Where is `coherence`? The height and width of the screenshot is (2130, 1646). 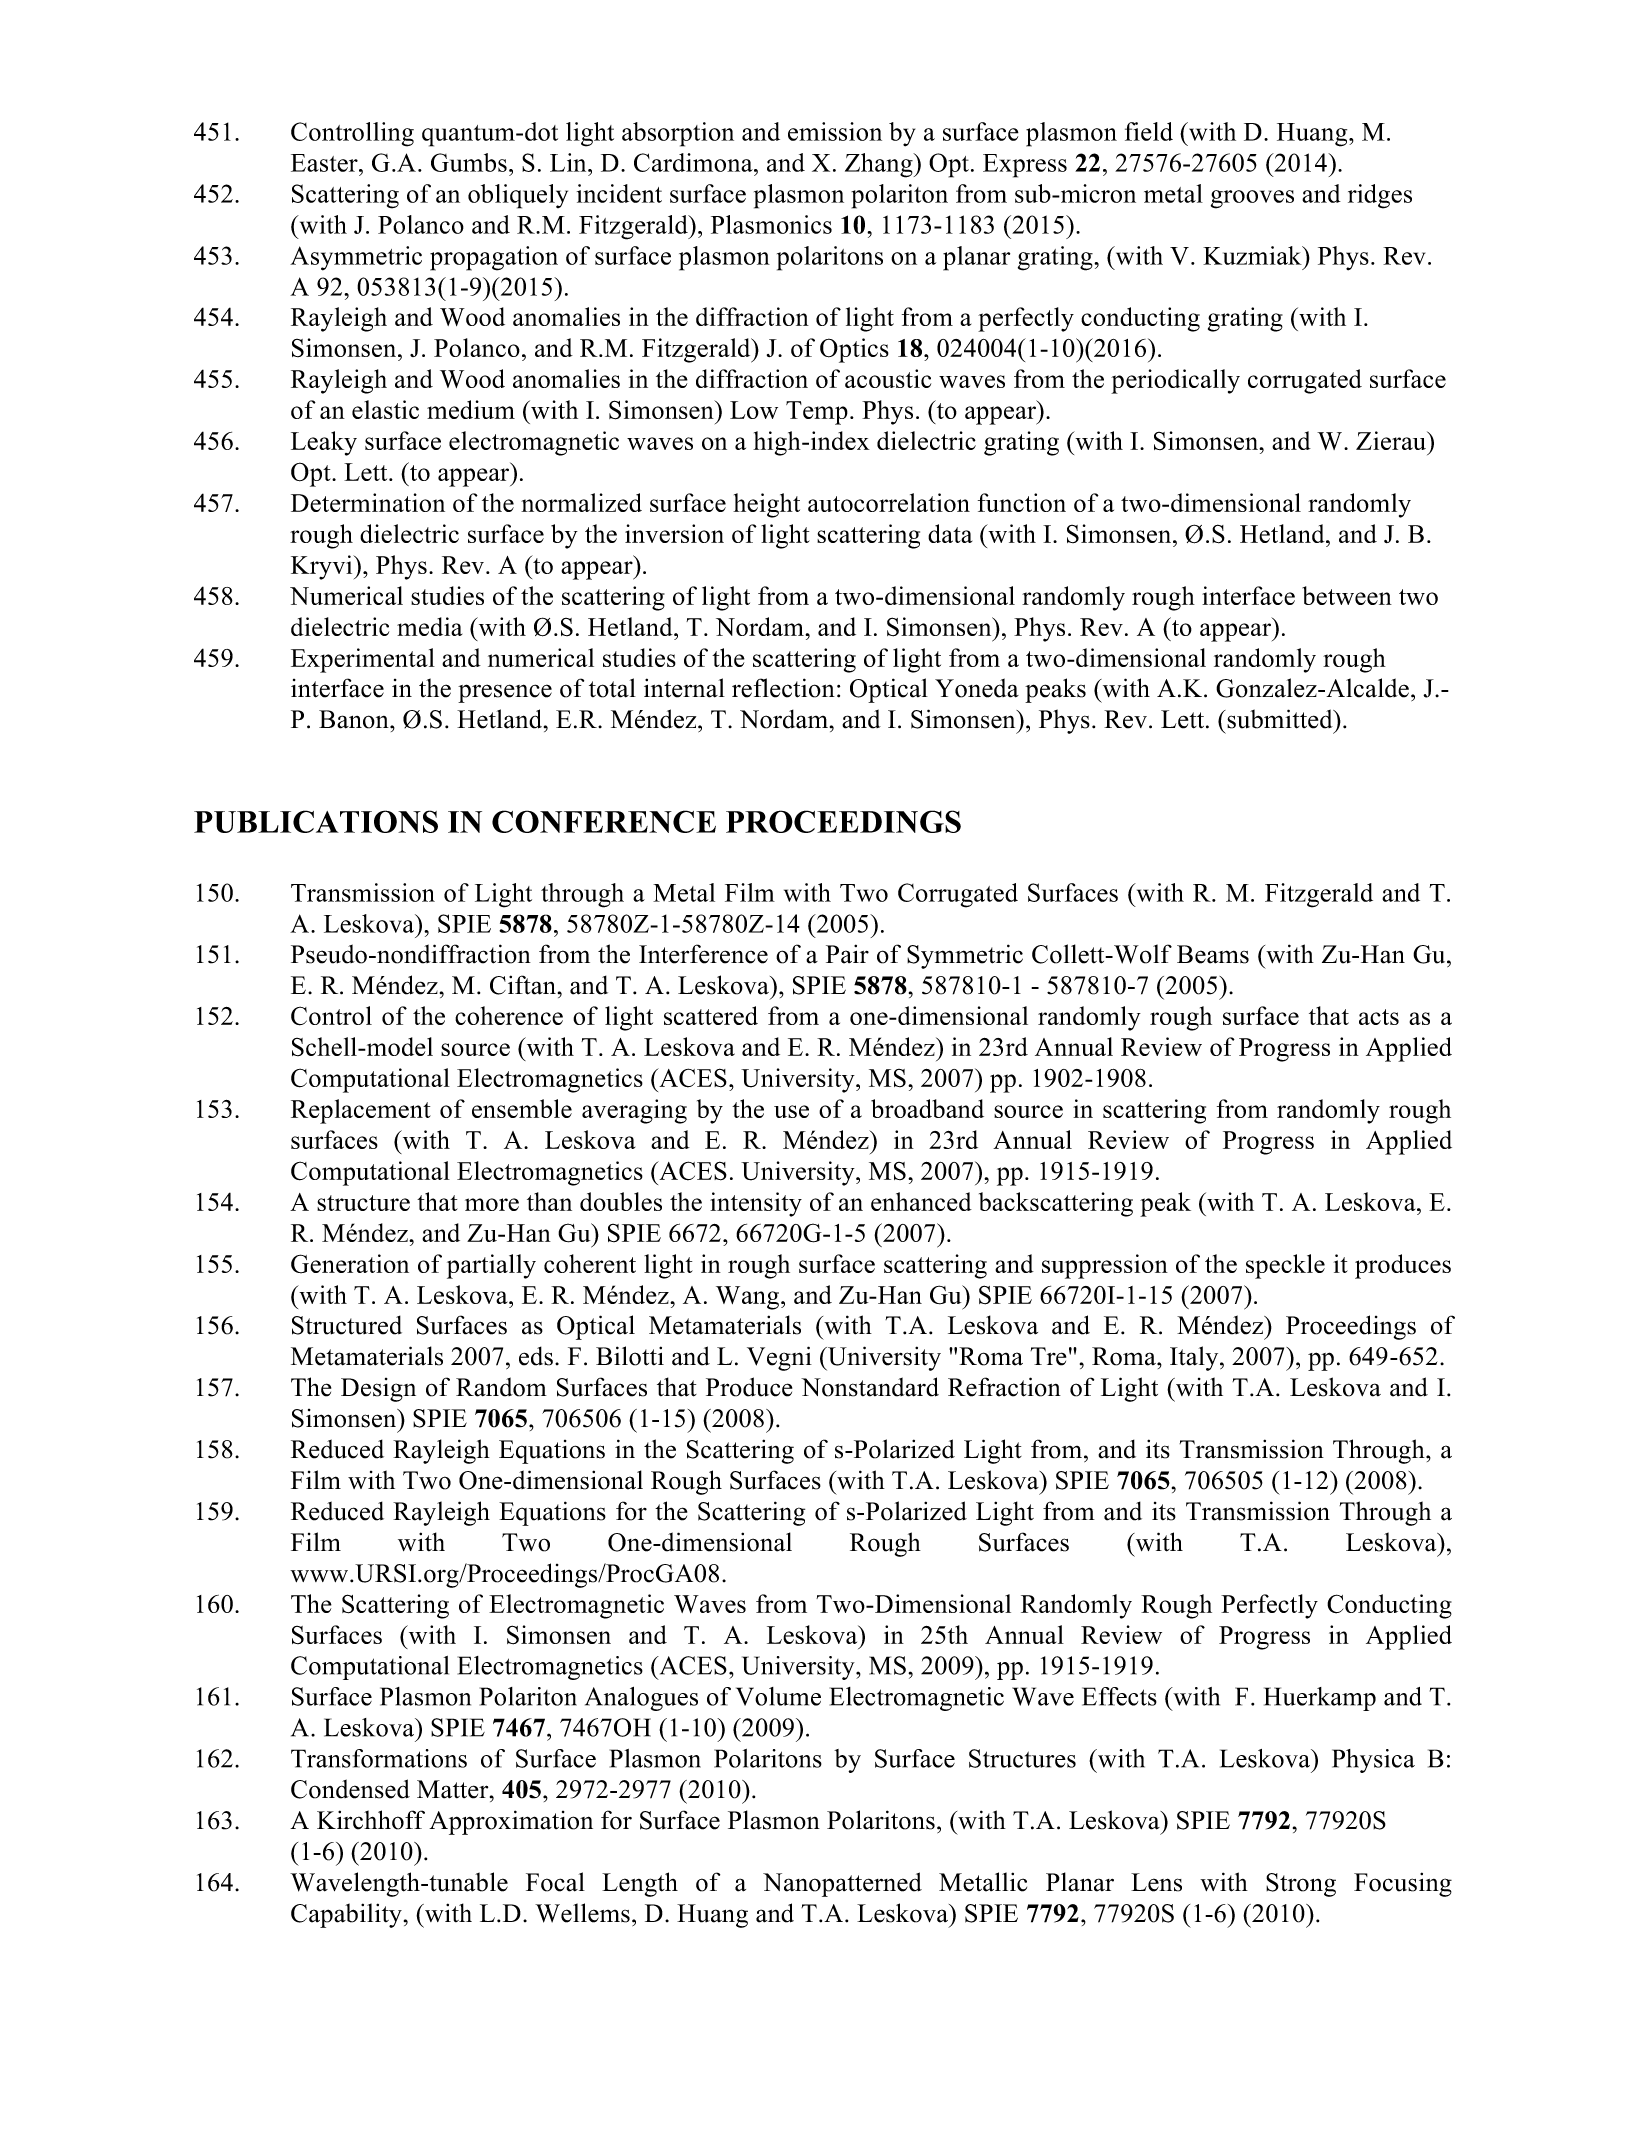
coherence is located at coordinates (509, 1015).
